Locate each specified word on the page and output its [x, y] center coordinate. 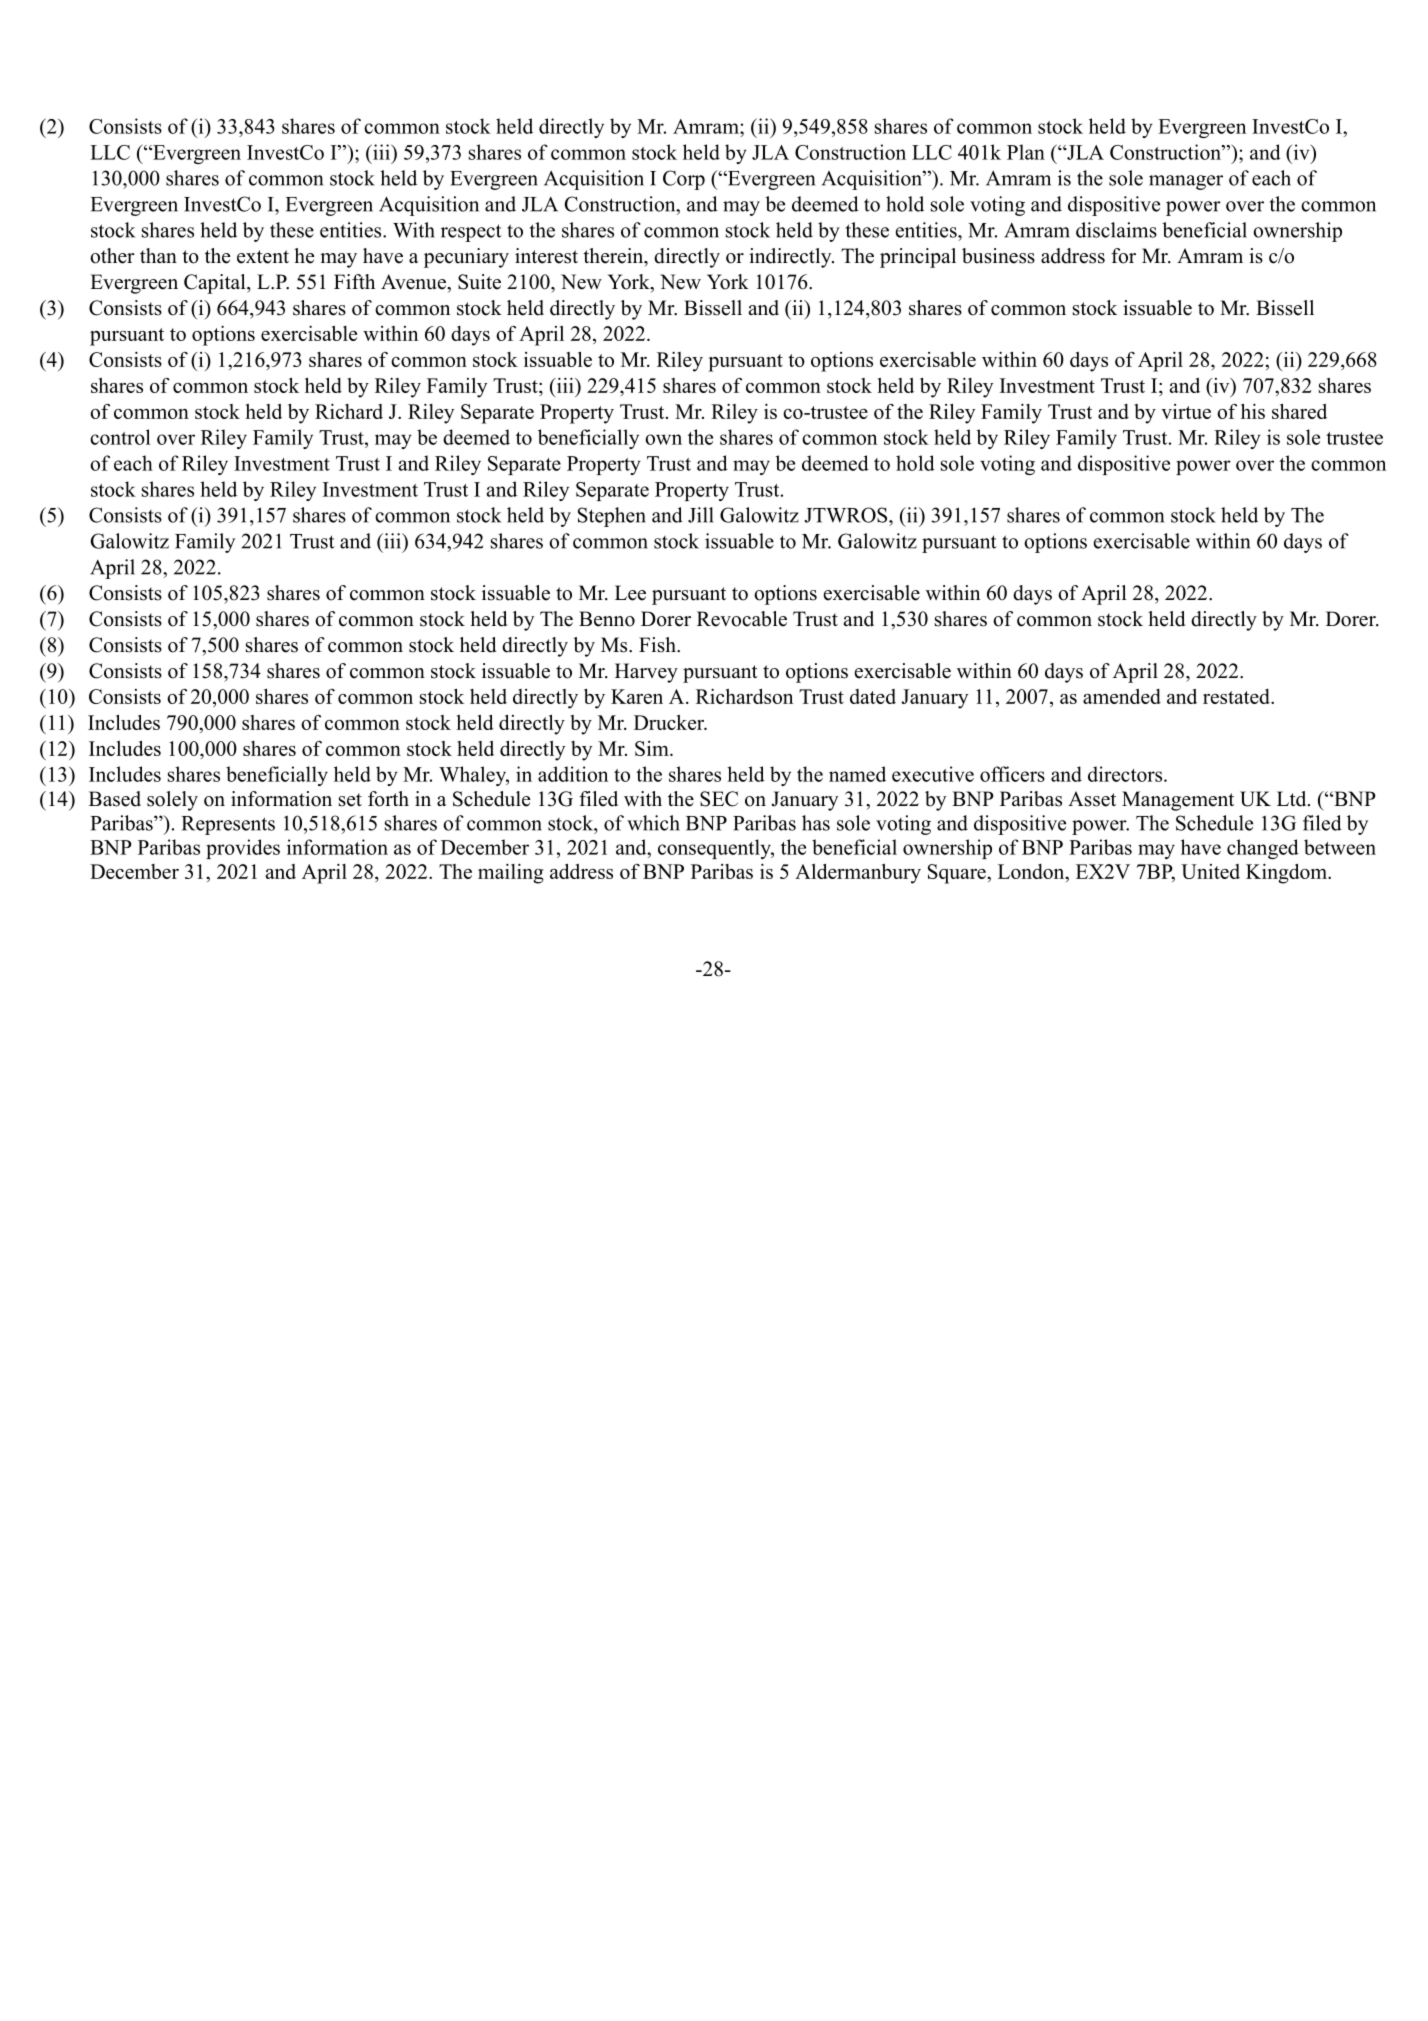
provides [243, 849]
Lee [630, 593]
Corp [684, 180]
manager [1186, 182]
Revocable [742, 619]
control [120, 437]
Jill [701, 515]
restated [1237, 696]
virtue [1186, 411]
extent [263, 257]
